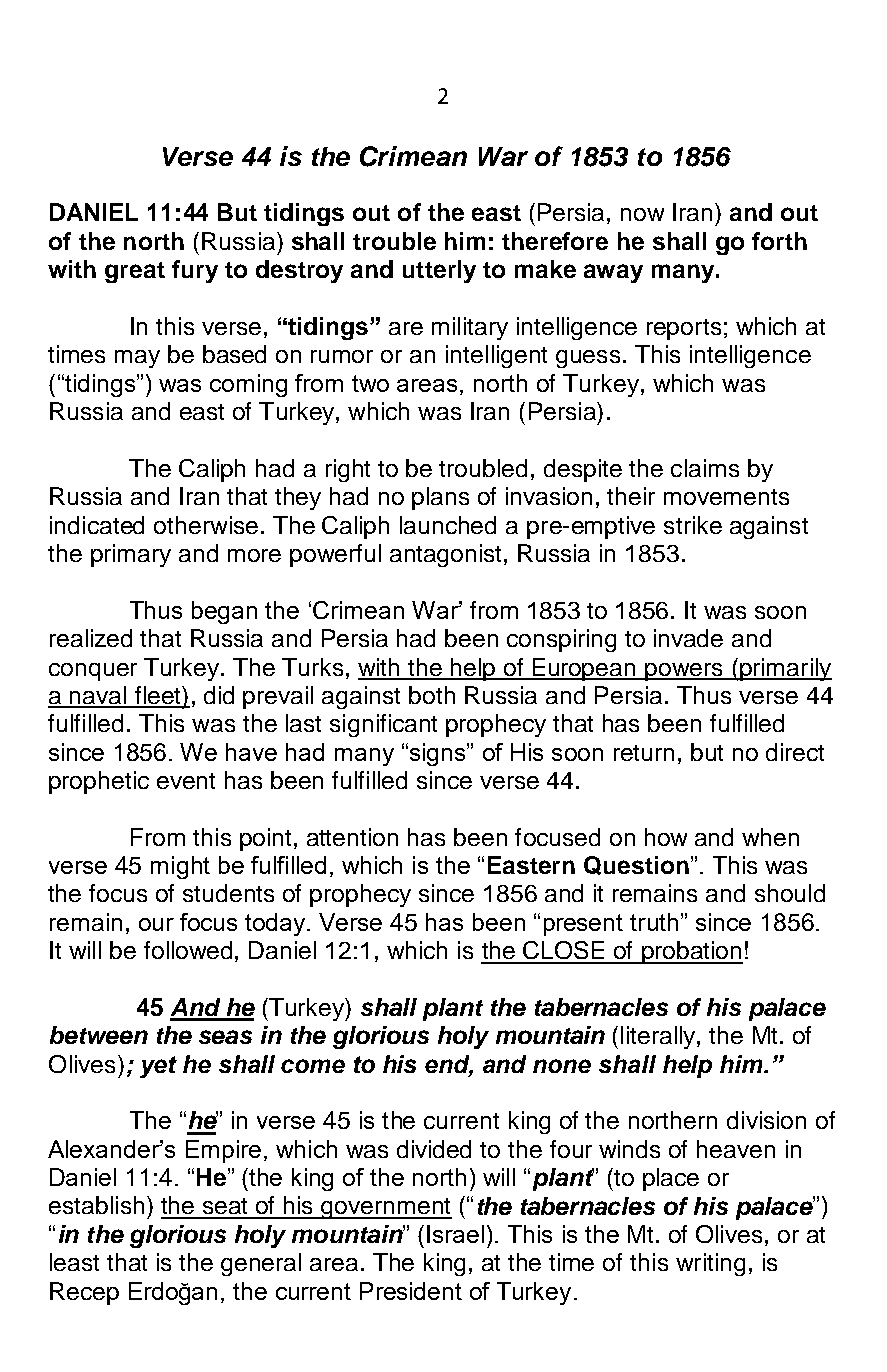 The image size is (887, 1372). I want to click on general, so click(261, 1264).
